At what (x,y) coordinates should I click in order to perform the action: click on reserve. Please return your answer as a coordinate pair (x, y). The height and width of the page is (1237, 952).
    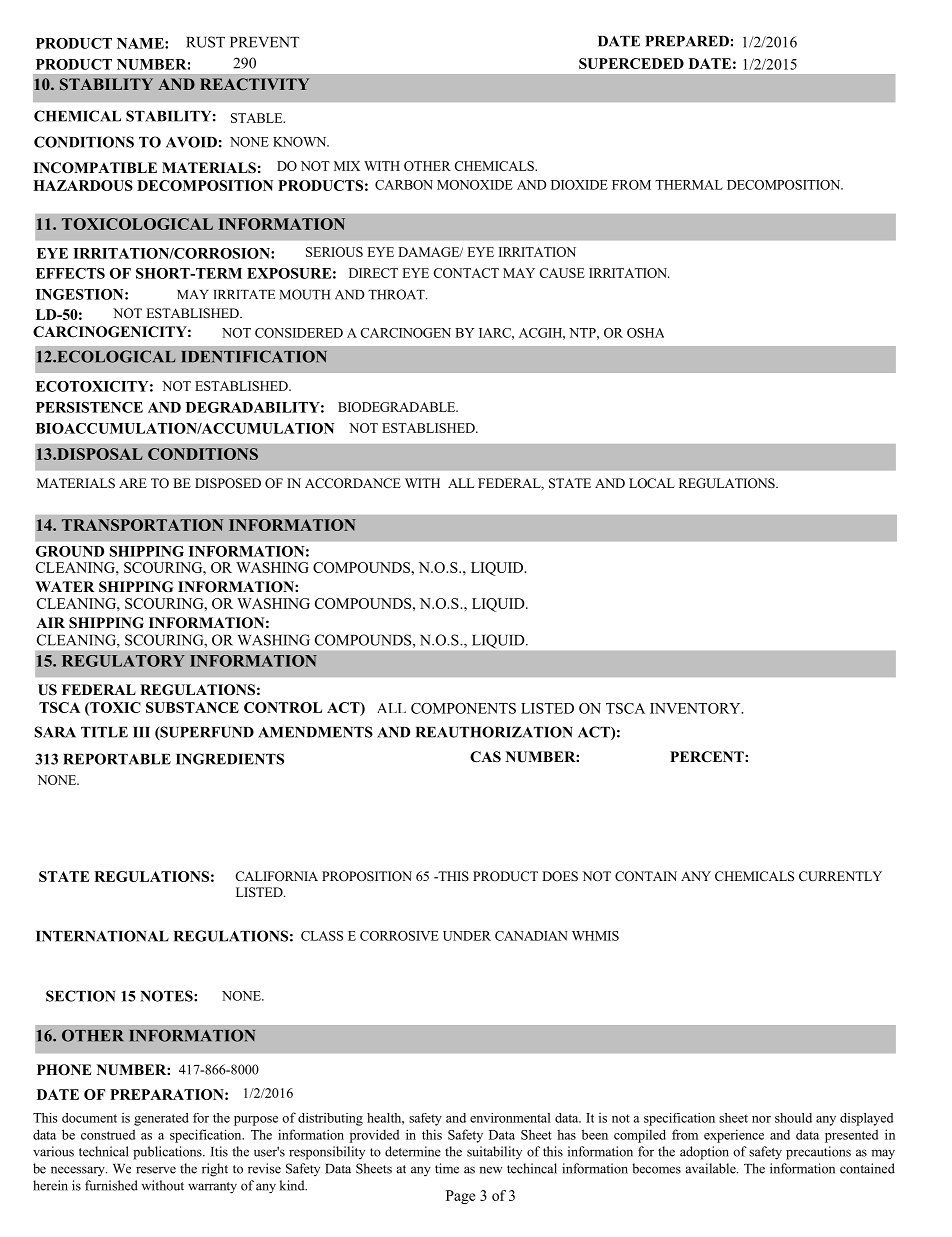
    Looking at the image, I should click on (156, 1170).
